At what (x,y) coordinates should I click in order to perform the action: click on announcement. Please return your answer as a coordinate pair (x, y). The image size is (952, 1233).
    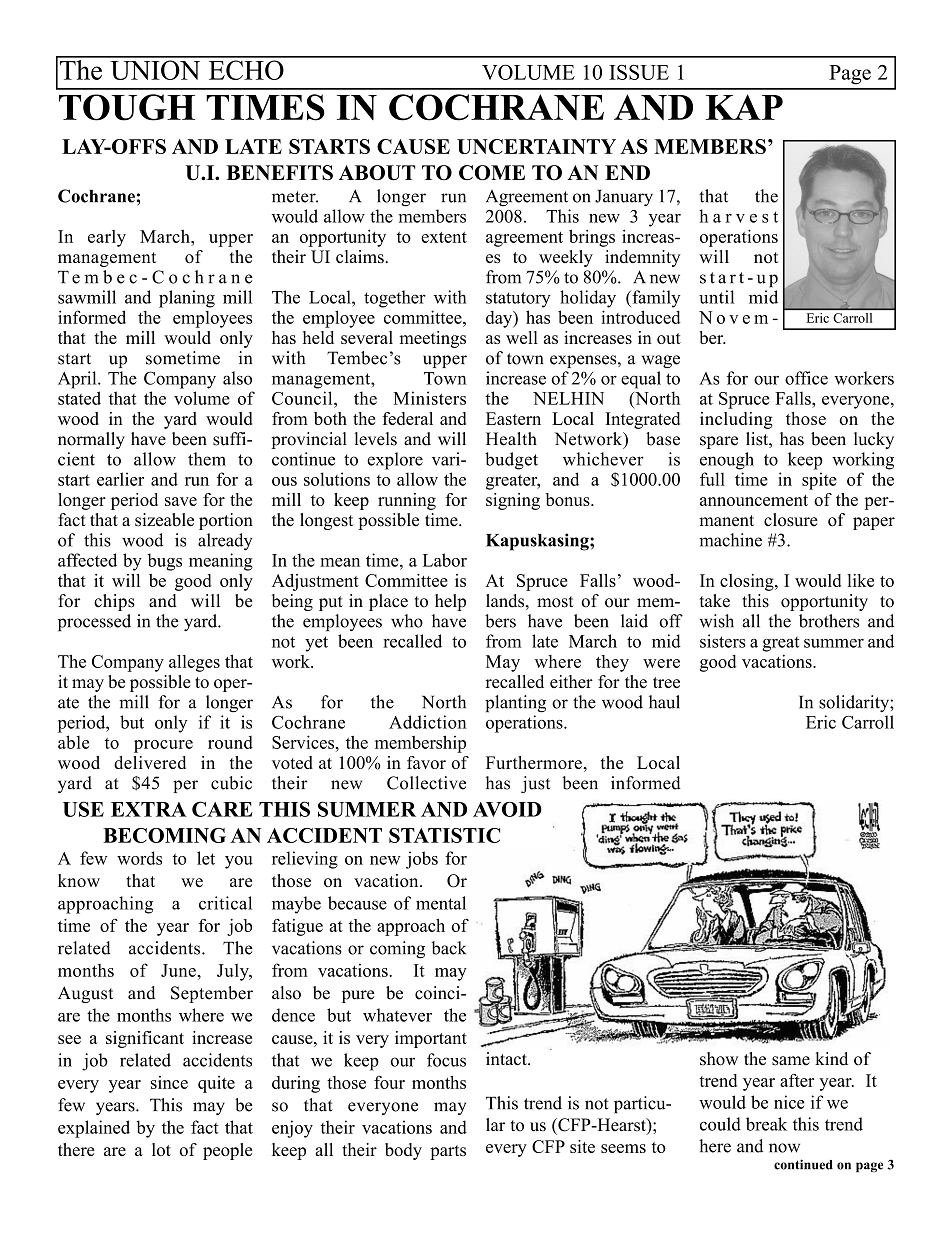
    Looking at the image, I should click on (754, 500).
